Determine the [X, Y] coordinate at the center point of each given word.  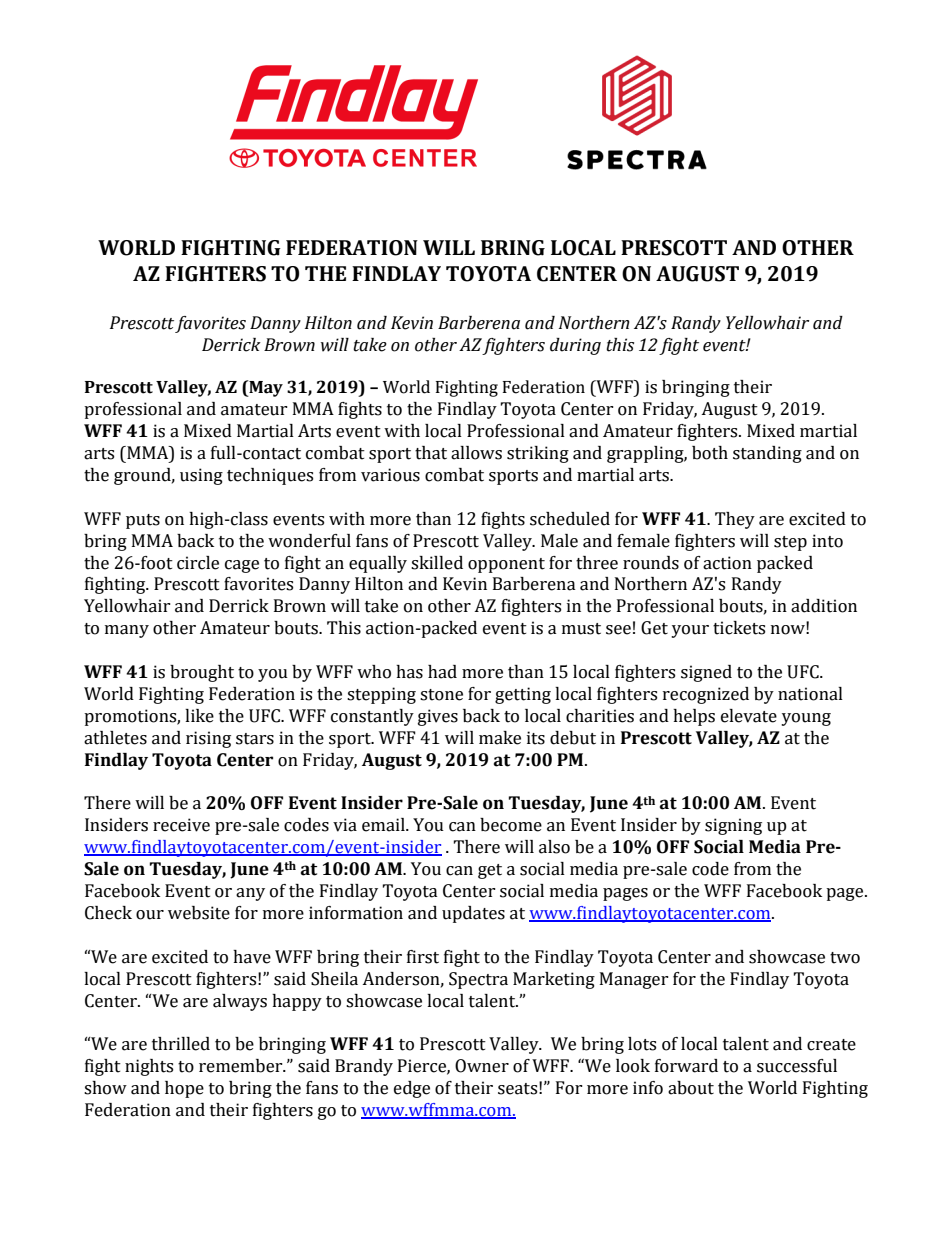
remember [242, 1066]
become [511, 825]
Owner [482, 1066]
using [201, 476]
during [575, 346]
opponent [506, 565]
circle [198, 563]
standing [767, 454]
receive [181, 825]
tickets [739, 628]
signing [733, 826]
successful [797, 1066]
